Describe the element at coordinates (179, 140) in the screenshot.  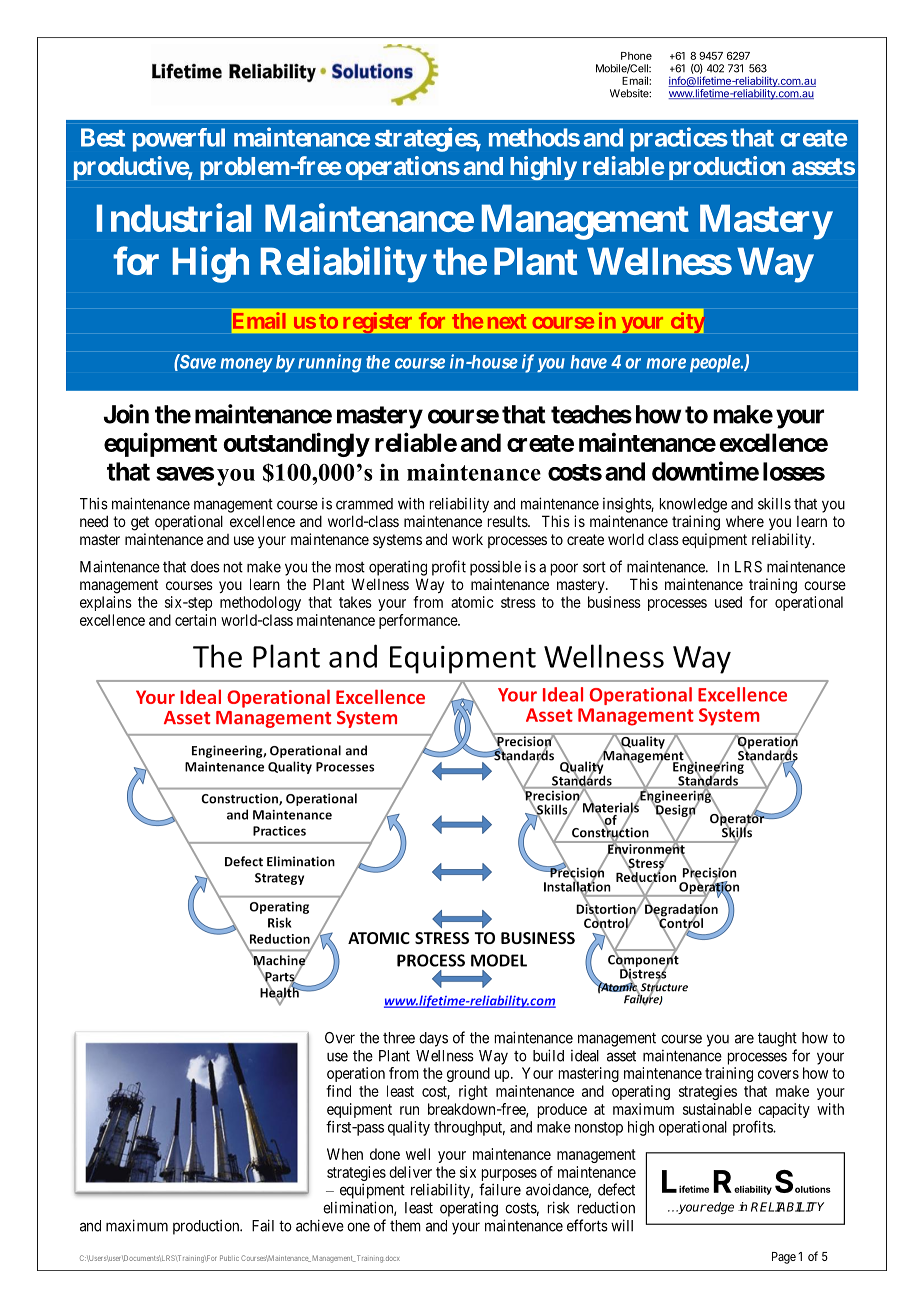
I see `powerful` at that location.
